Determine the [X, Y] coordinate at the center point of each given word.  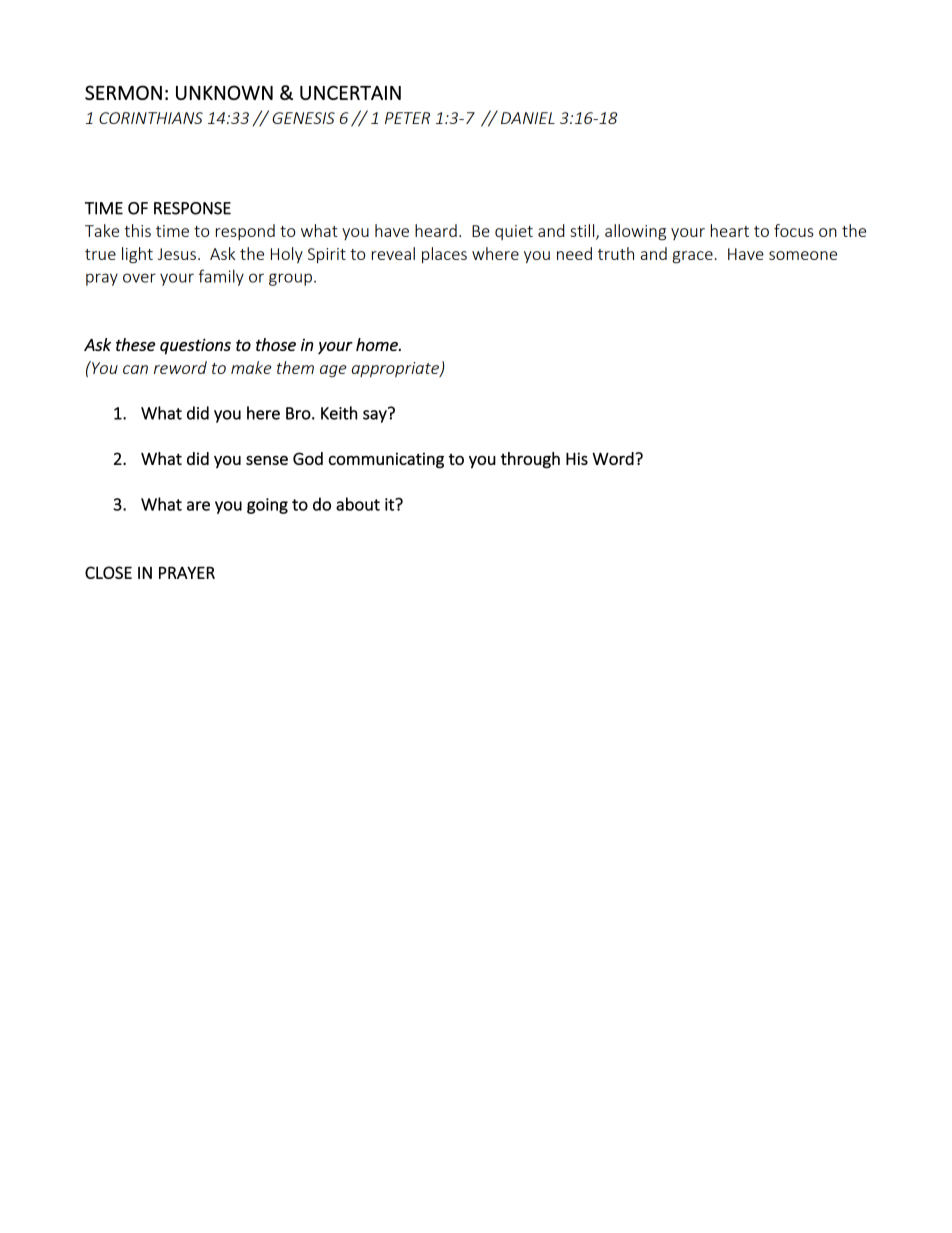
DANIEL [528, 118]
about [358, 504]
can [135, 369]
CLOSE [108, 572]
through [530, 460]
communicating [386, 460]
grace [693, 257]
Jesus [177, 254]
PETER [407, 118]
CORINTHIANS [151, 118]
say [376, 415]
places [444, 255]
